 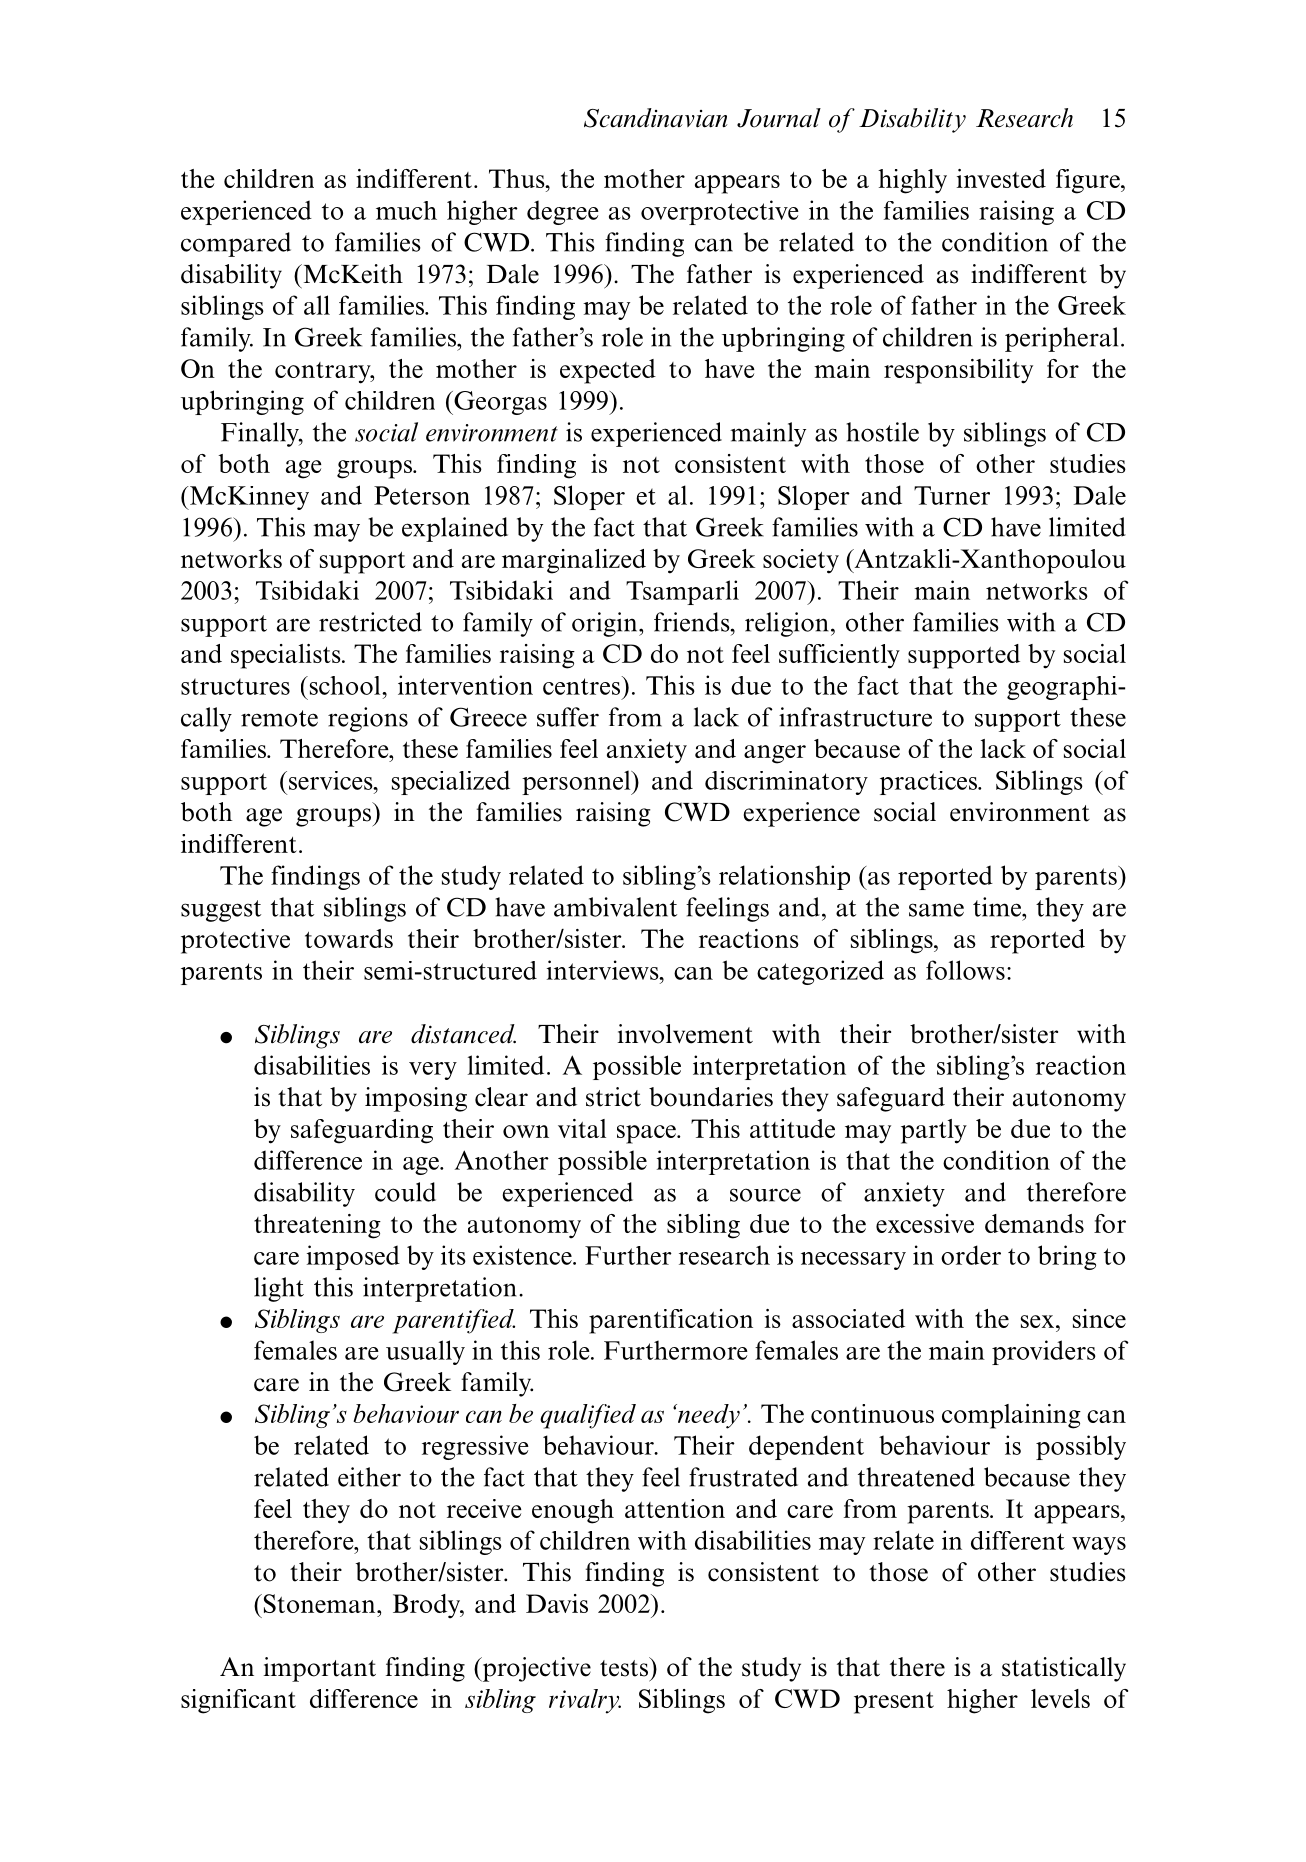 What do you see at coordinates (671, 1321) in the screenshot?
I see `parentification` at bounding box center [671, 1321].
